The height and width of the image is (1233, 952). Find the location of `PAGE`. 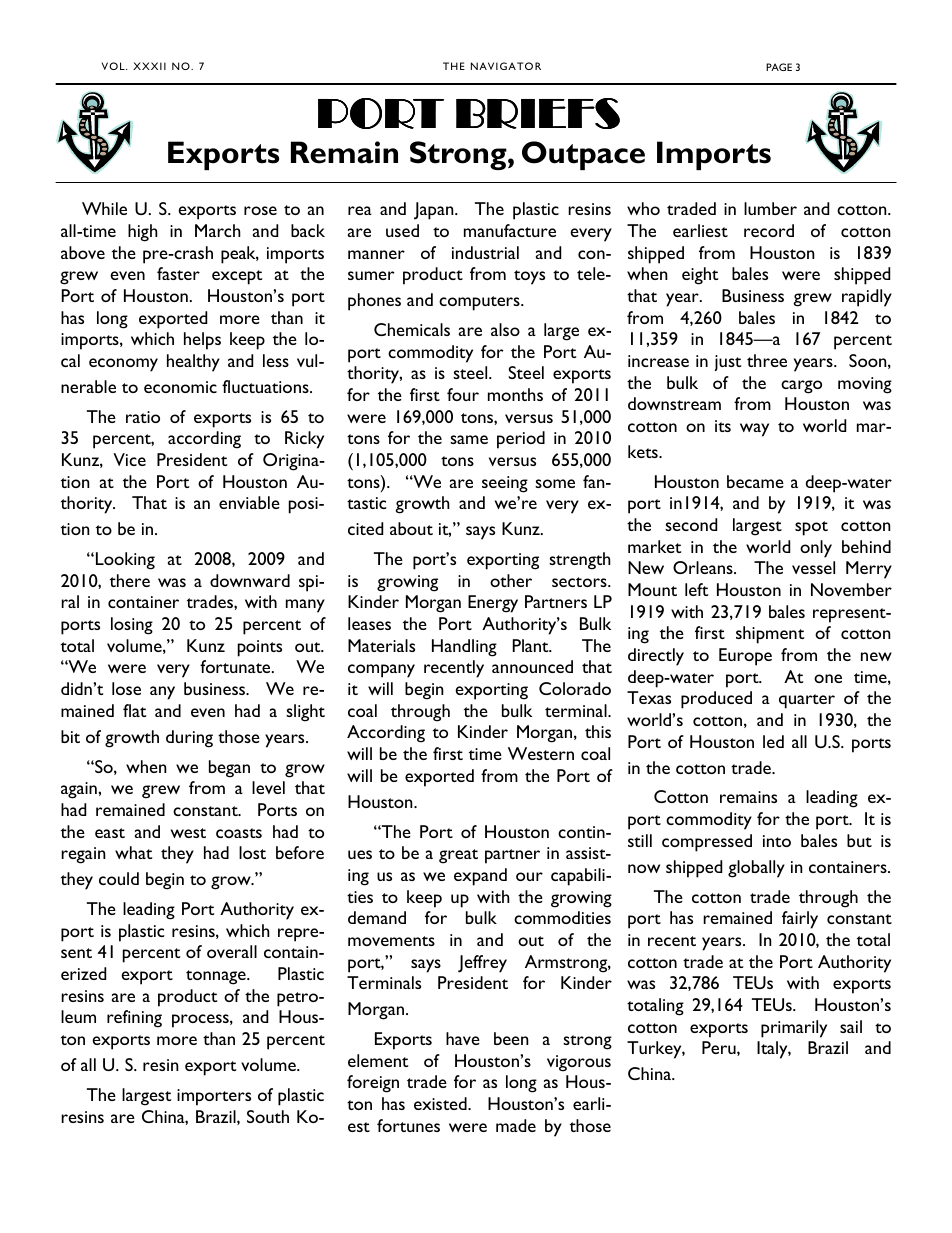

PAGE is located at coordinates (779, 67).
